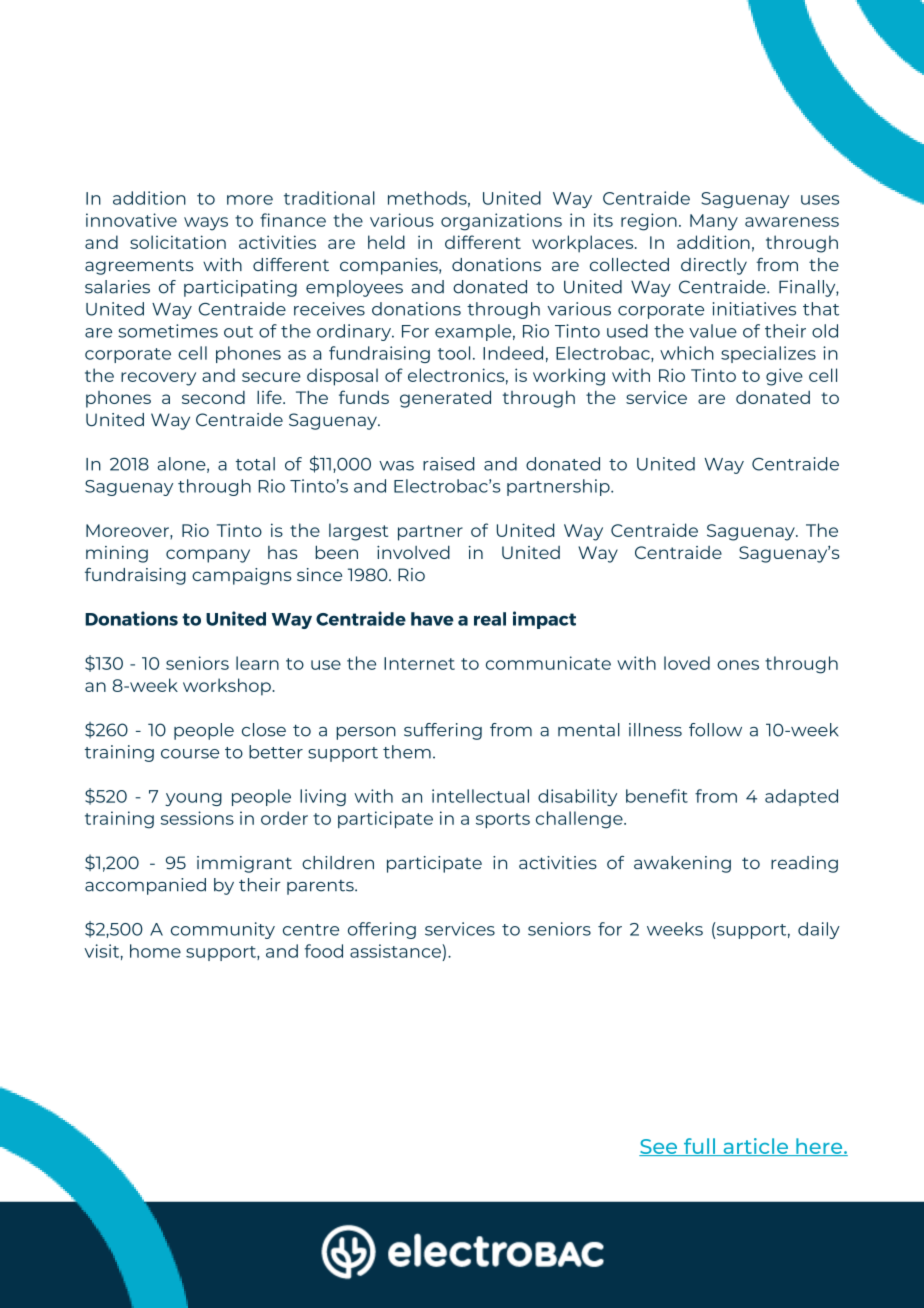 This screenshot has width=924, height=1308. What do you see at coordinates (155, 951) in the screenshot?
I see `home` at bounding box center [155, 951].
